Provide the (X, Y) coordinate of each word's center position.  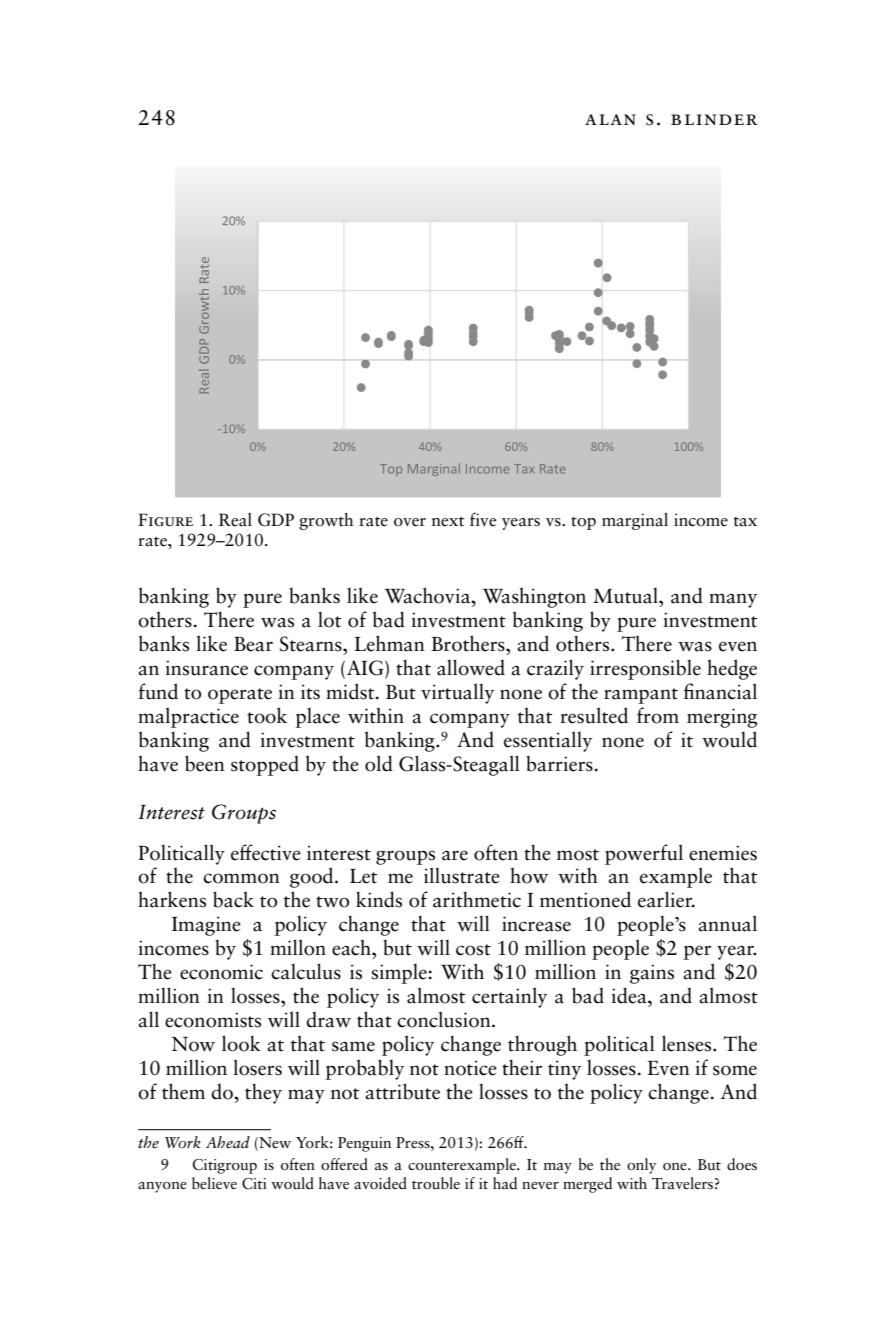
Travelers (682, 1183)
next (448, 521)
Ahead (228, 1142)
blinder (714, 119)
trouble (436, 1183)
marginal (635, 521)
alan (610, 119)
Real (235, 520)
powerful (644, 854)
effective (266, 852)
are (455, 855)
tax (745, 522)
